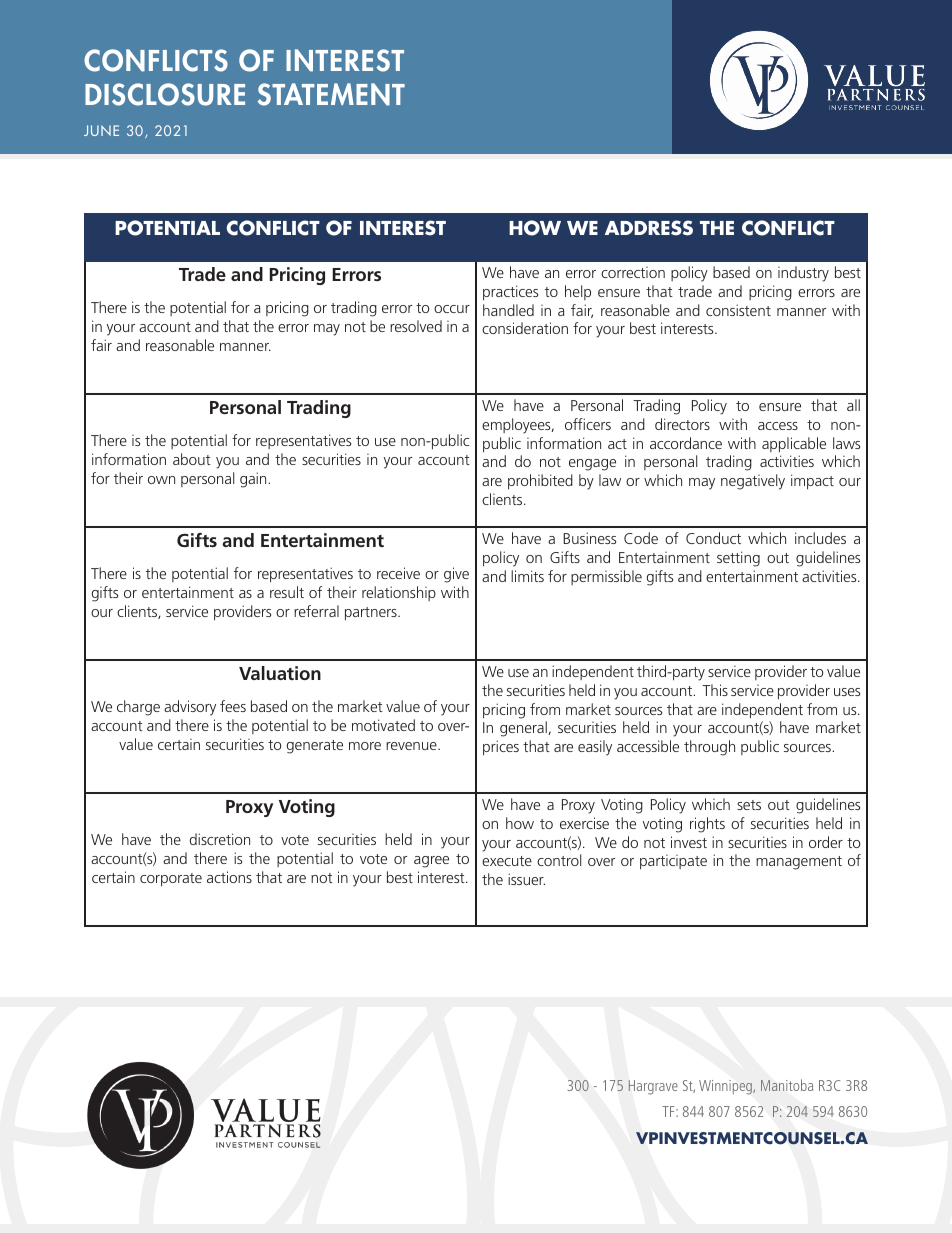  I want to click on give, so click(456, 575).
